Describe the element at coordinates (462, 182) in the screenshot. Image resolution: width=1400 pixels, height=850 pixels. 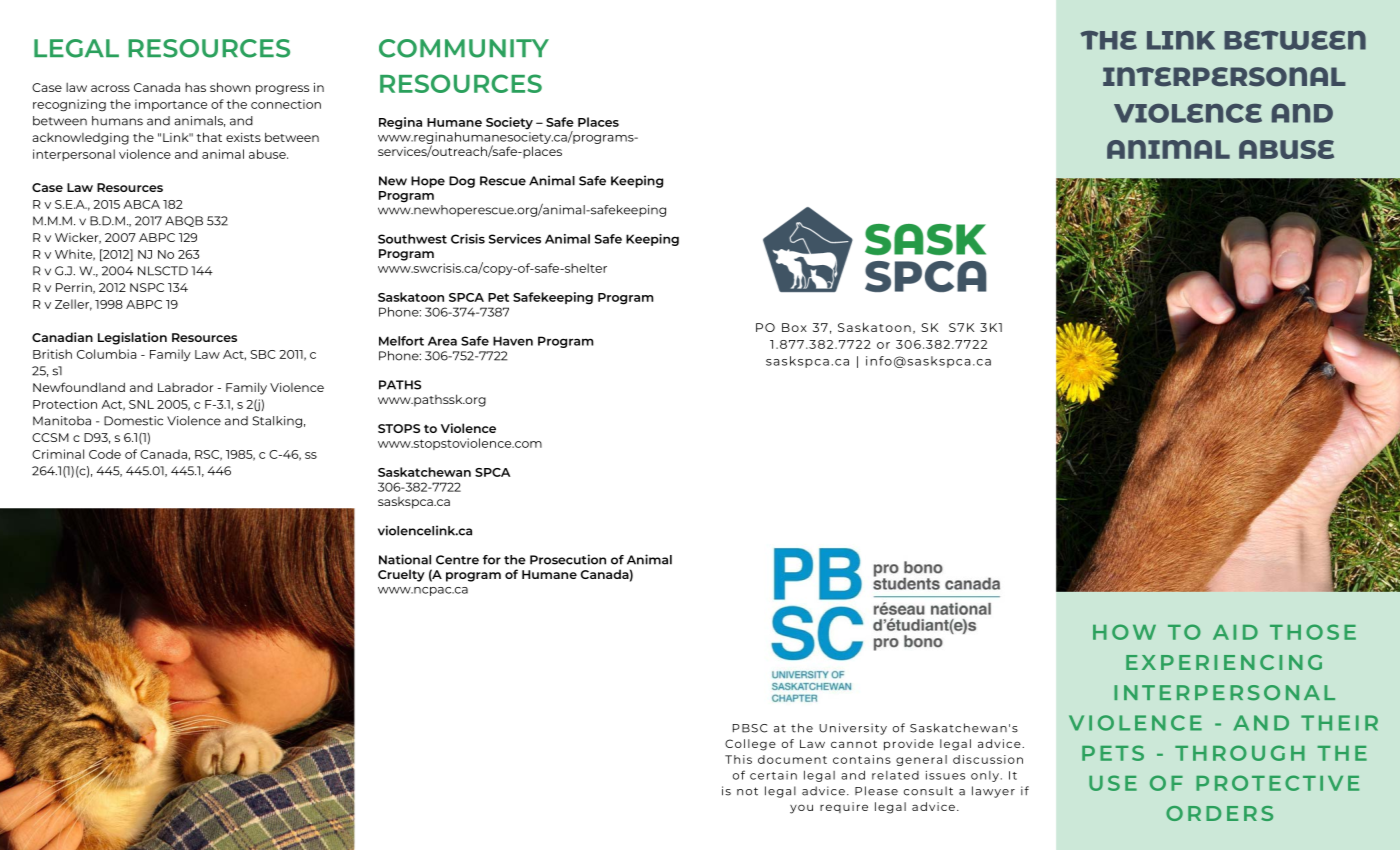
I see `Dog` at that location.
